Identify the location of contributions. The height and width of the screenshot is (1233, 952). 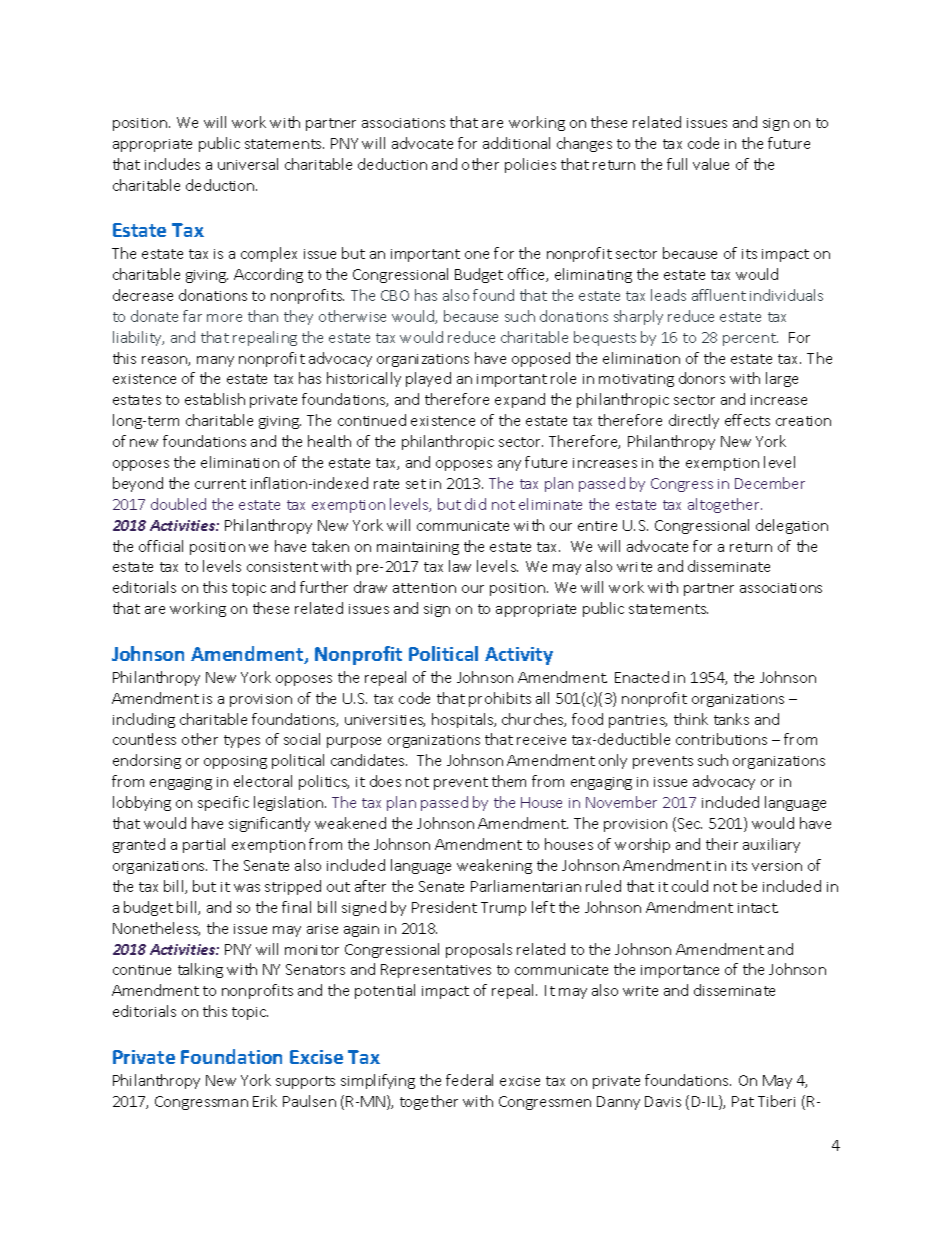
(721, 739).
